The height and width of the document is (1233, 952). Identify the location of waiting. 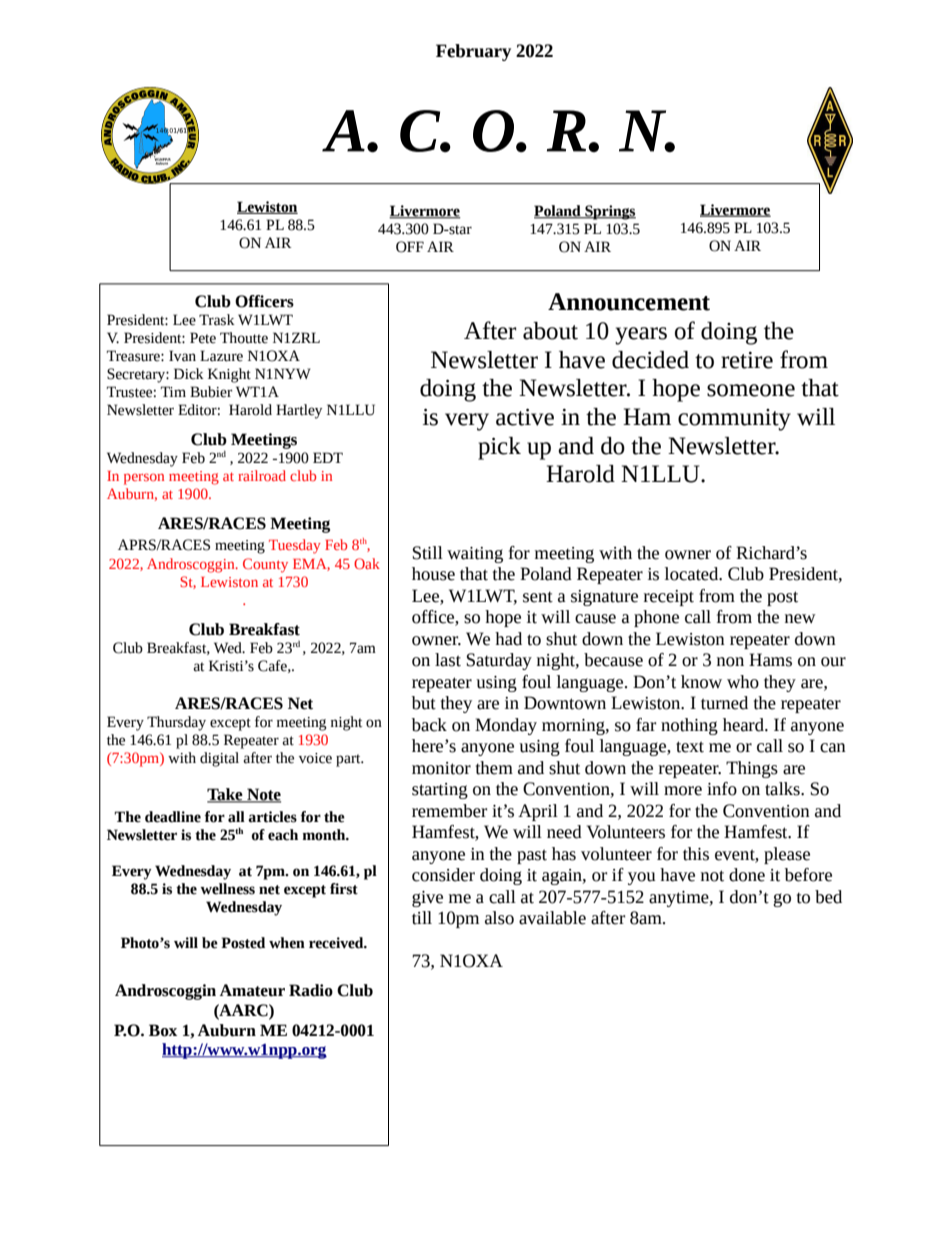
(475, 555).
